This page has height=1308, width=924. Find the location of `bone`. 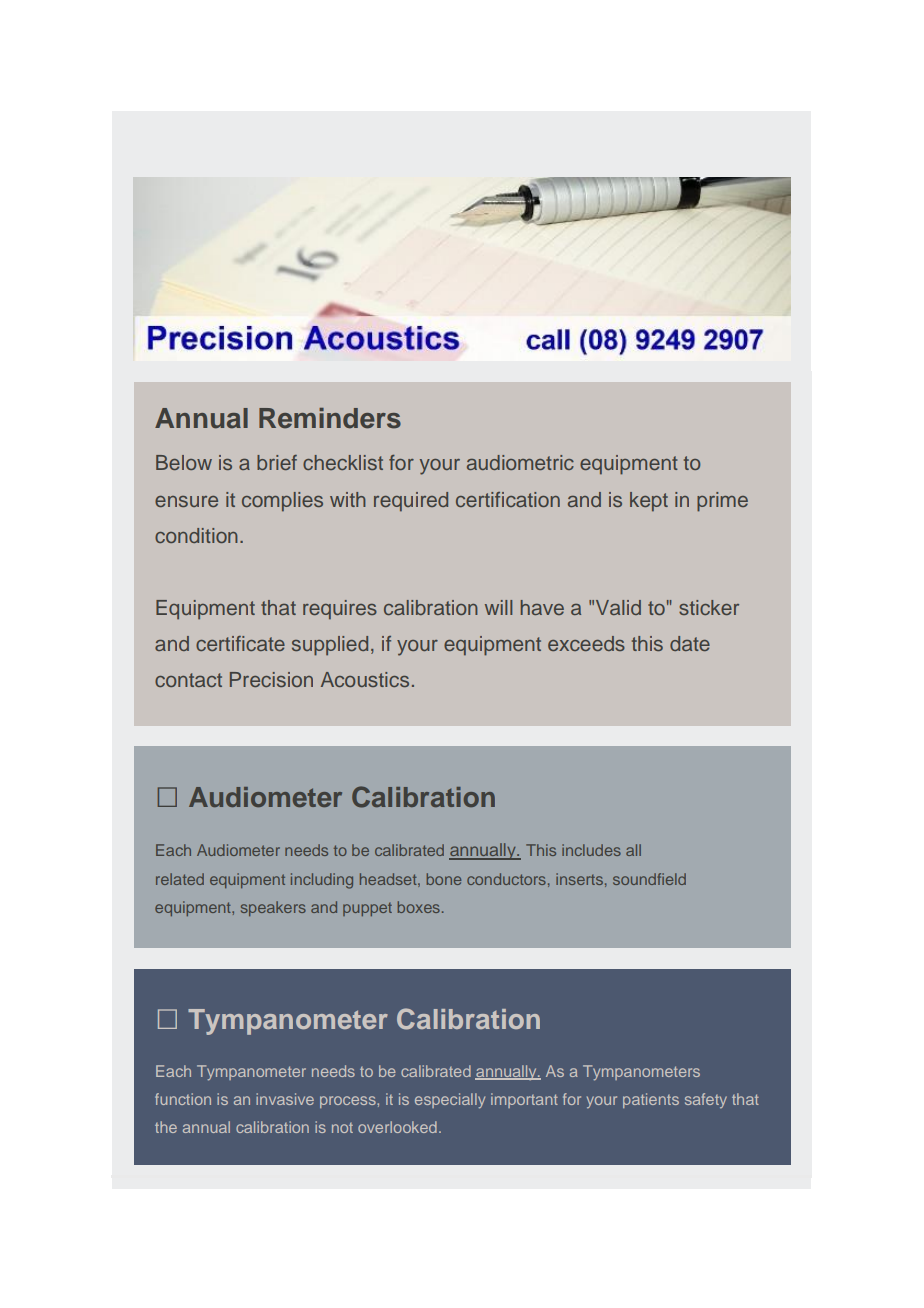

bone is located at coordinates (444, 879).
